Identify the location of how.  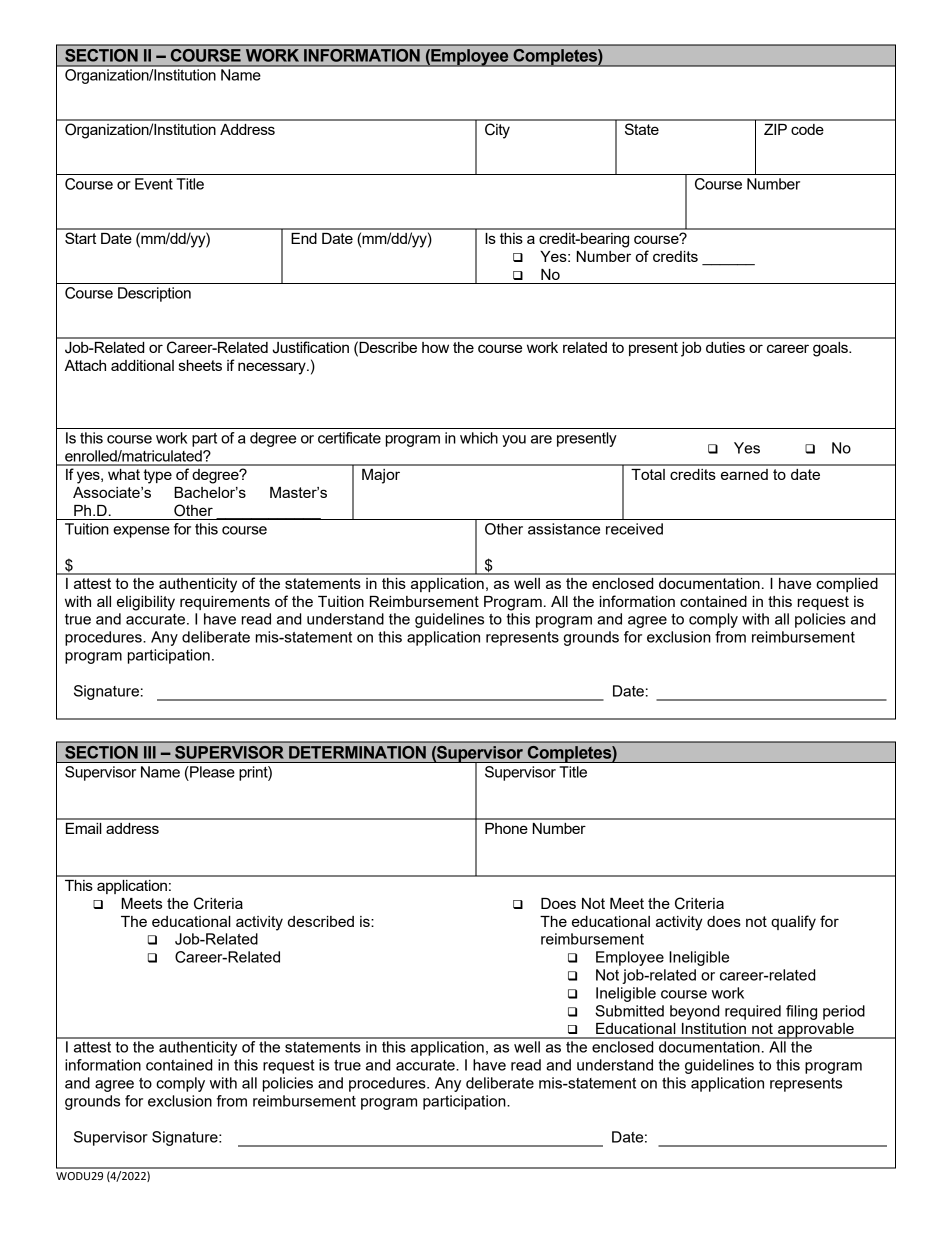
(435, 347).
